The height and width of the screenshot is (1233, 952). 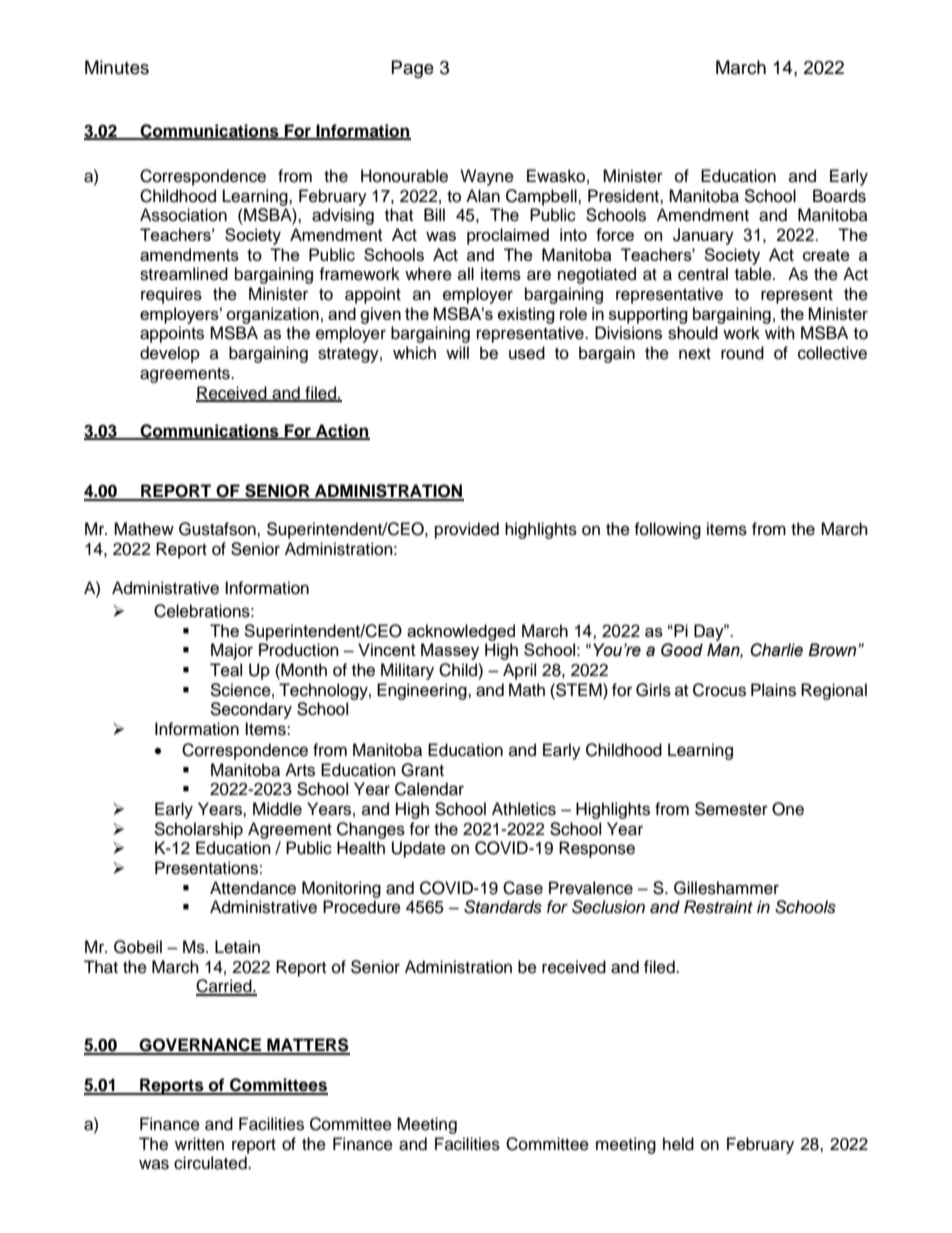 I want to click on provided, so click(x=467, y=530).
